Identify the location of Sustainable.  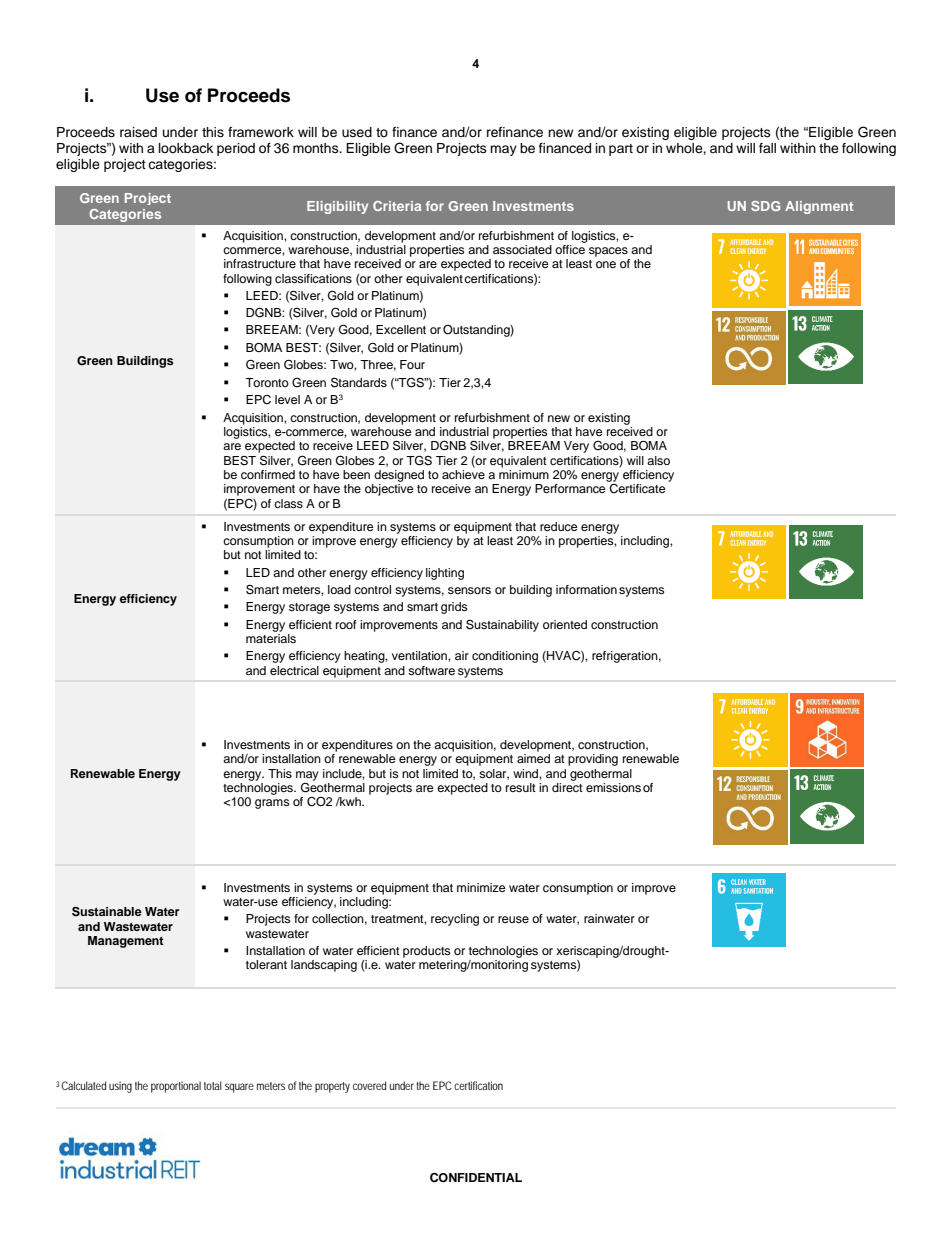
(107, 911).
